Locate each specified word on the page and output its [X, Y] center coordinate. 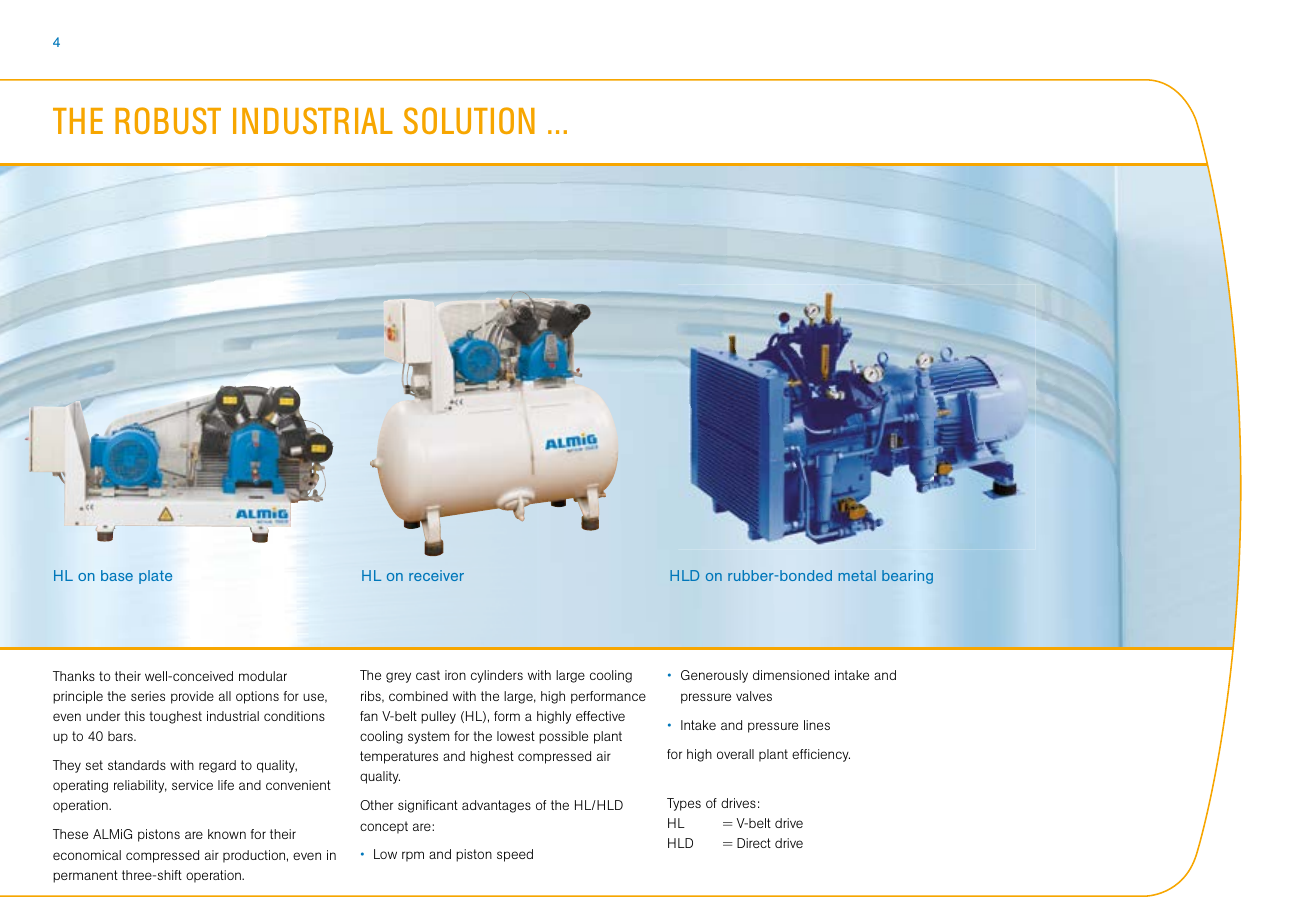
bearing [907, 577]
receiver [436, 575]
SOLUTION [469, 120]
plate [155, 577]
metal [857, 575]
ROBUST [168, 120]
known [227, 834]
